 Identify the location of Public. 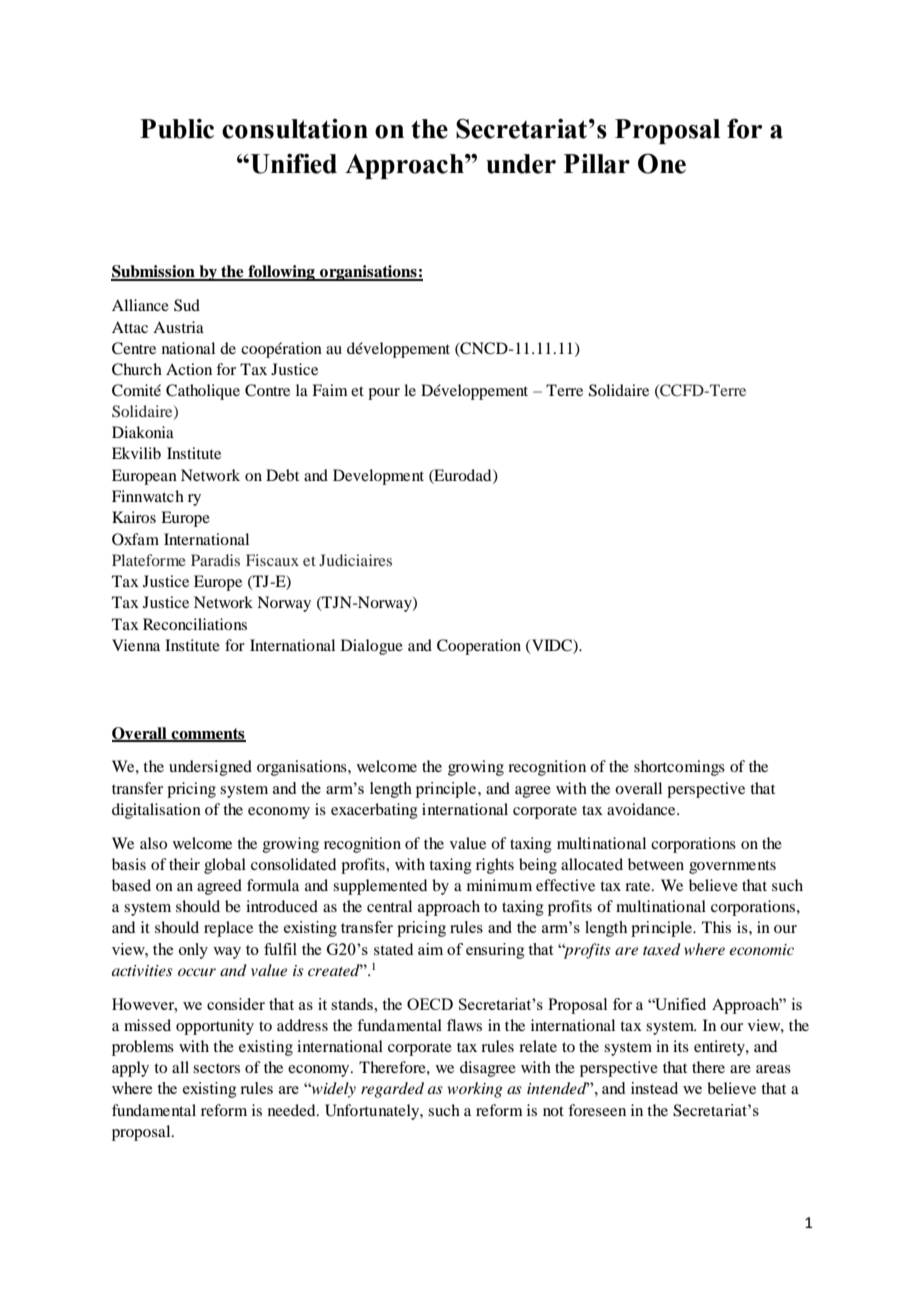
(177, 129).
